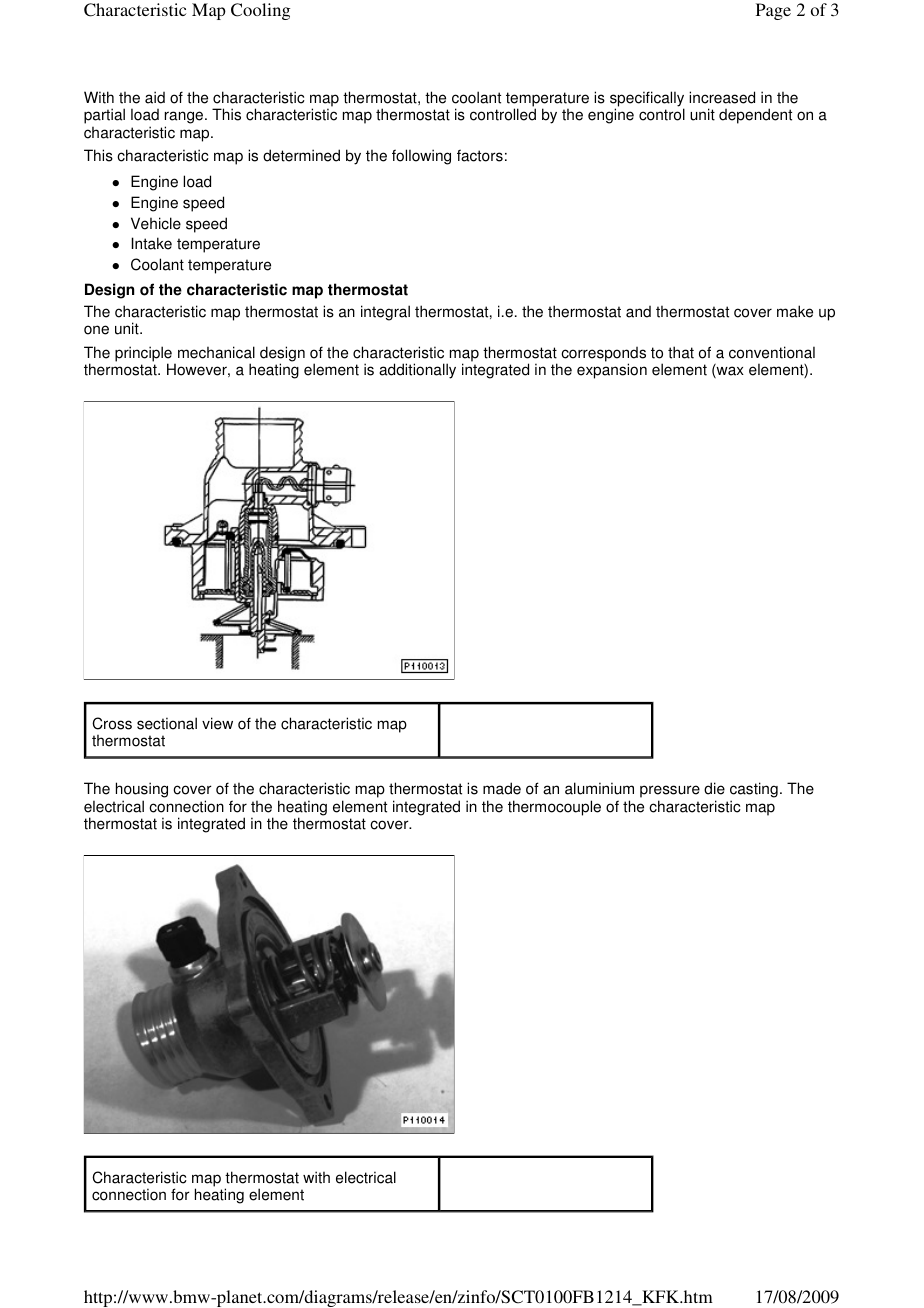  Describe the element at coordinates (142, 791) in the screenshot. I see `housing` at that location.
